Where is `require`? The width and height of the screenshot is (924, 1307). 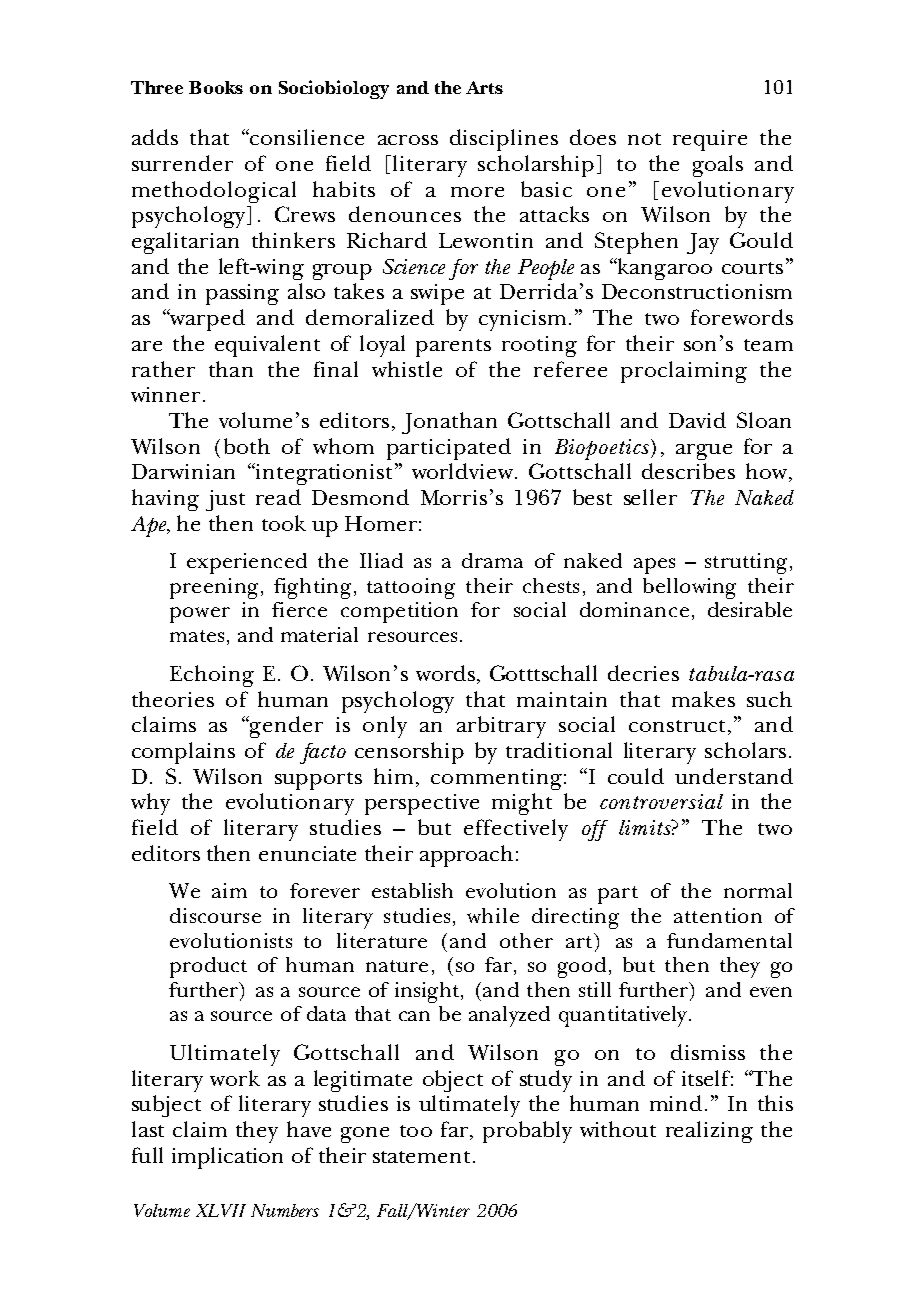
require is located at coordinates (710, 140).
